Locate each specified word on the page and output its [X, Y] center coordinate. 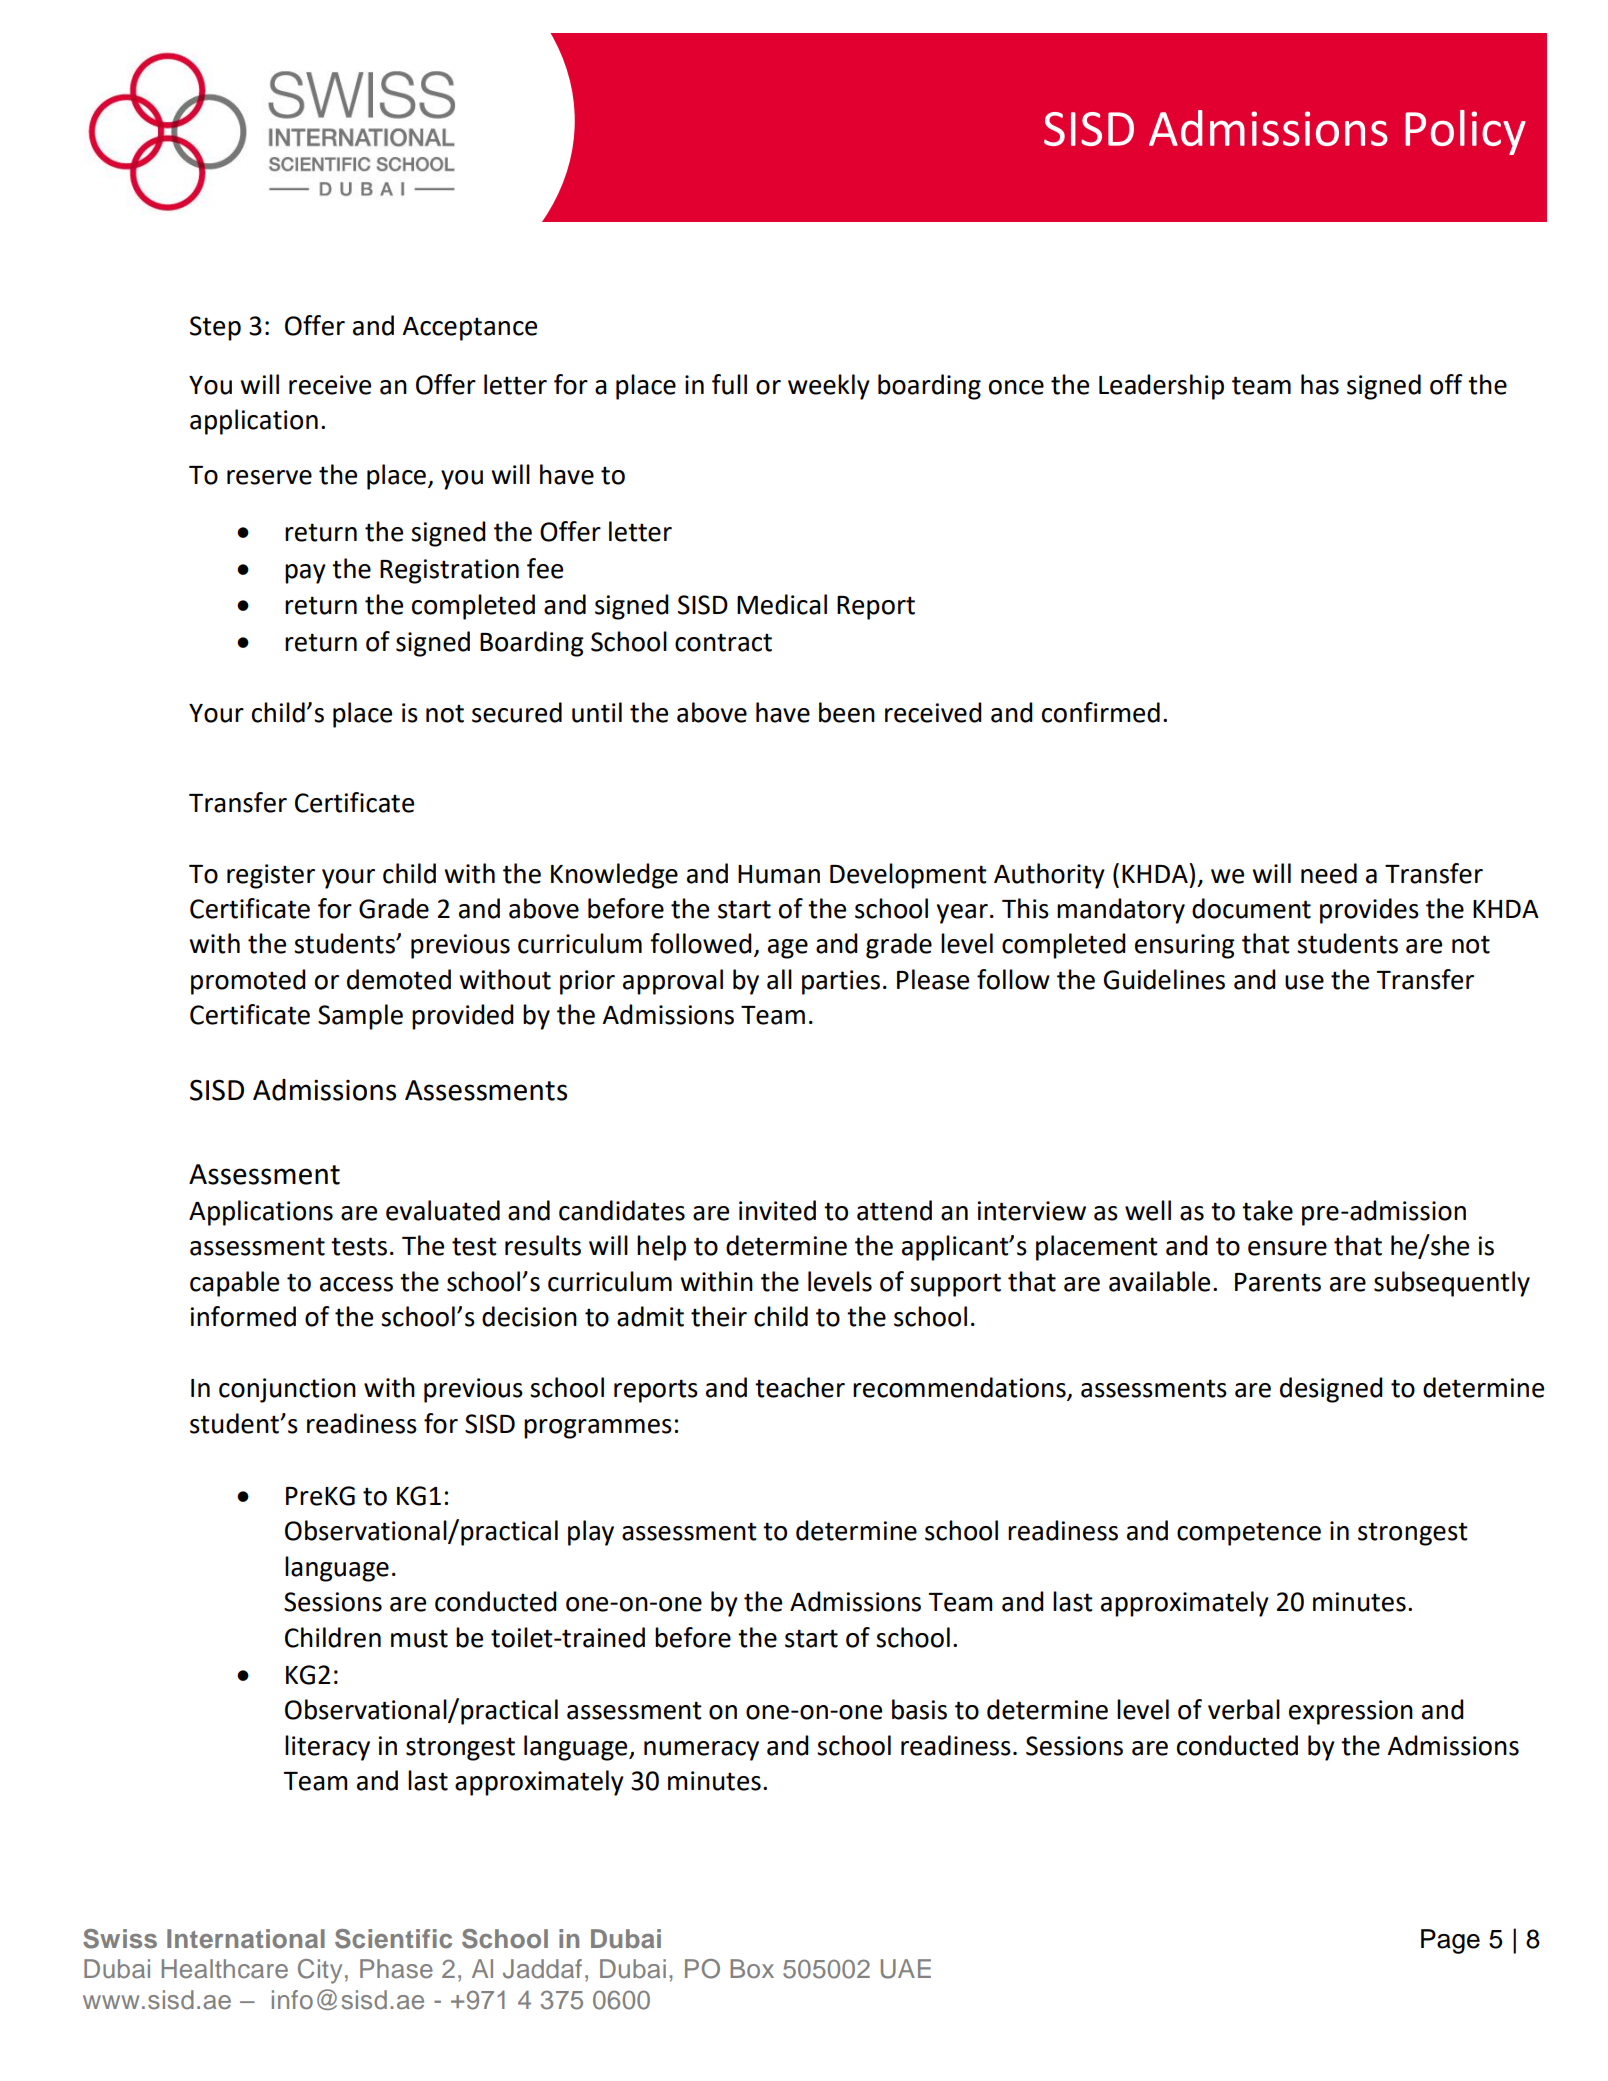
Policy [1465, 132]
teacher [800, 1387]
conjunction [287, 1390]
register [271, 876]
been [847, 712]
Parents [1278, 1282]
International [246, 1938]
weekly [829, 387]
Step [215, 328]
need [1329, 873]
